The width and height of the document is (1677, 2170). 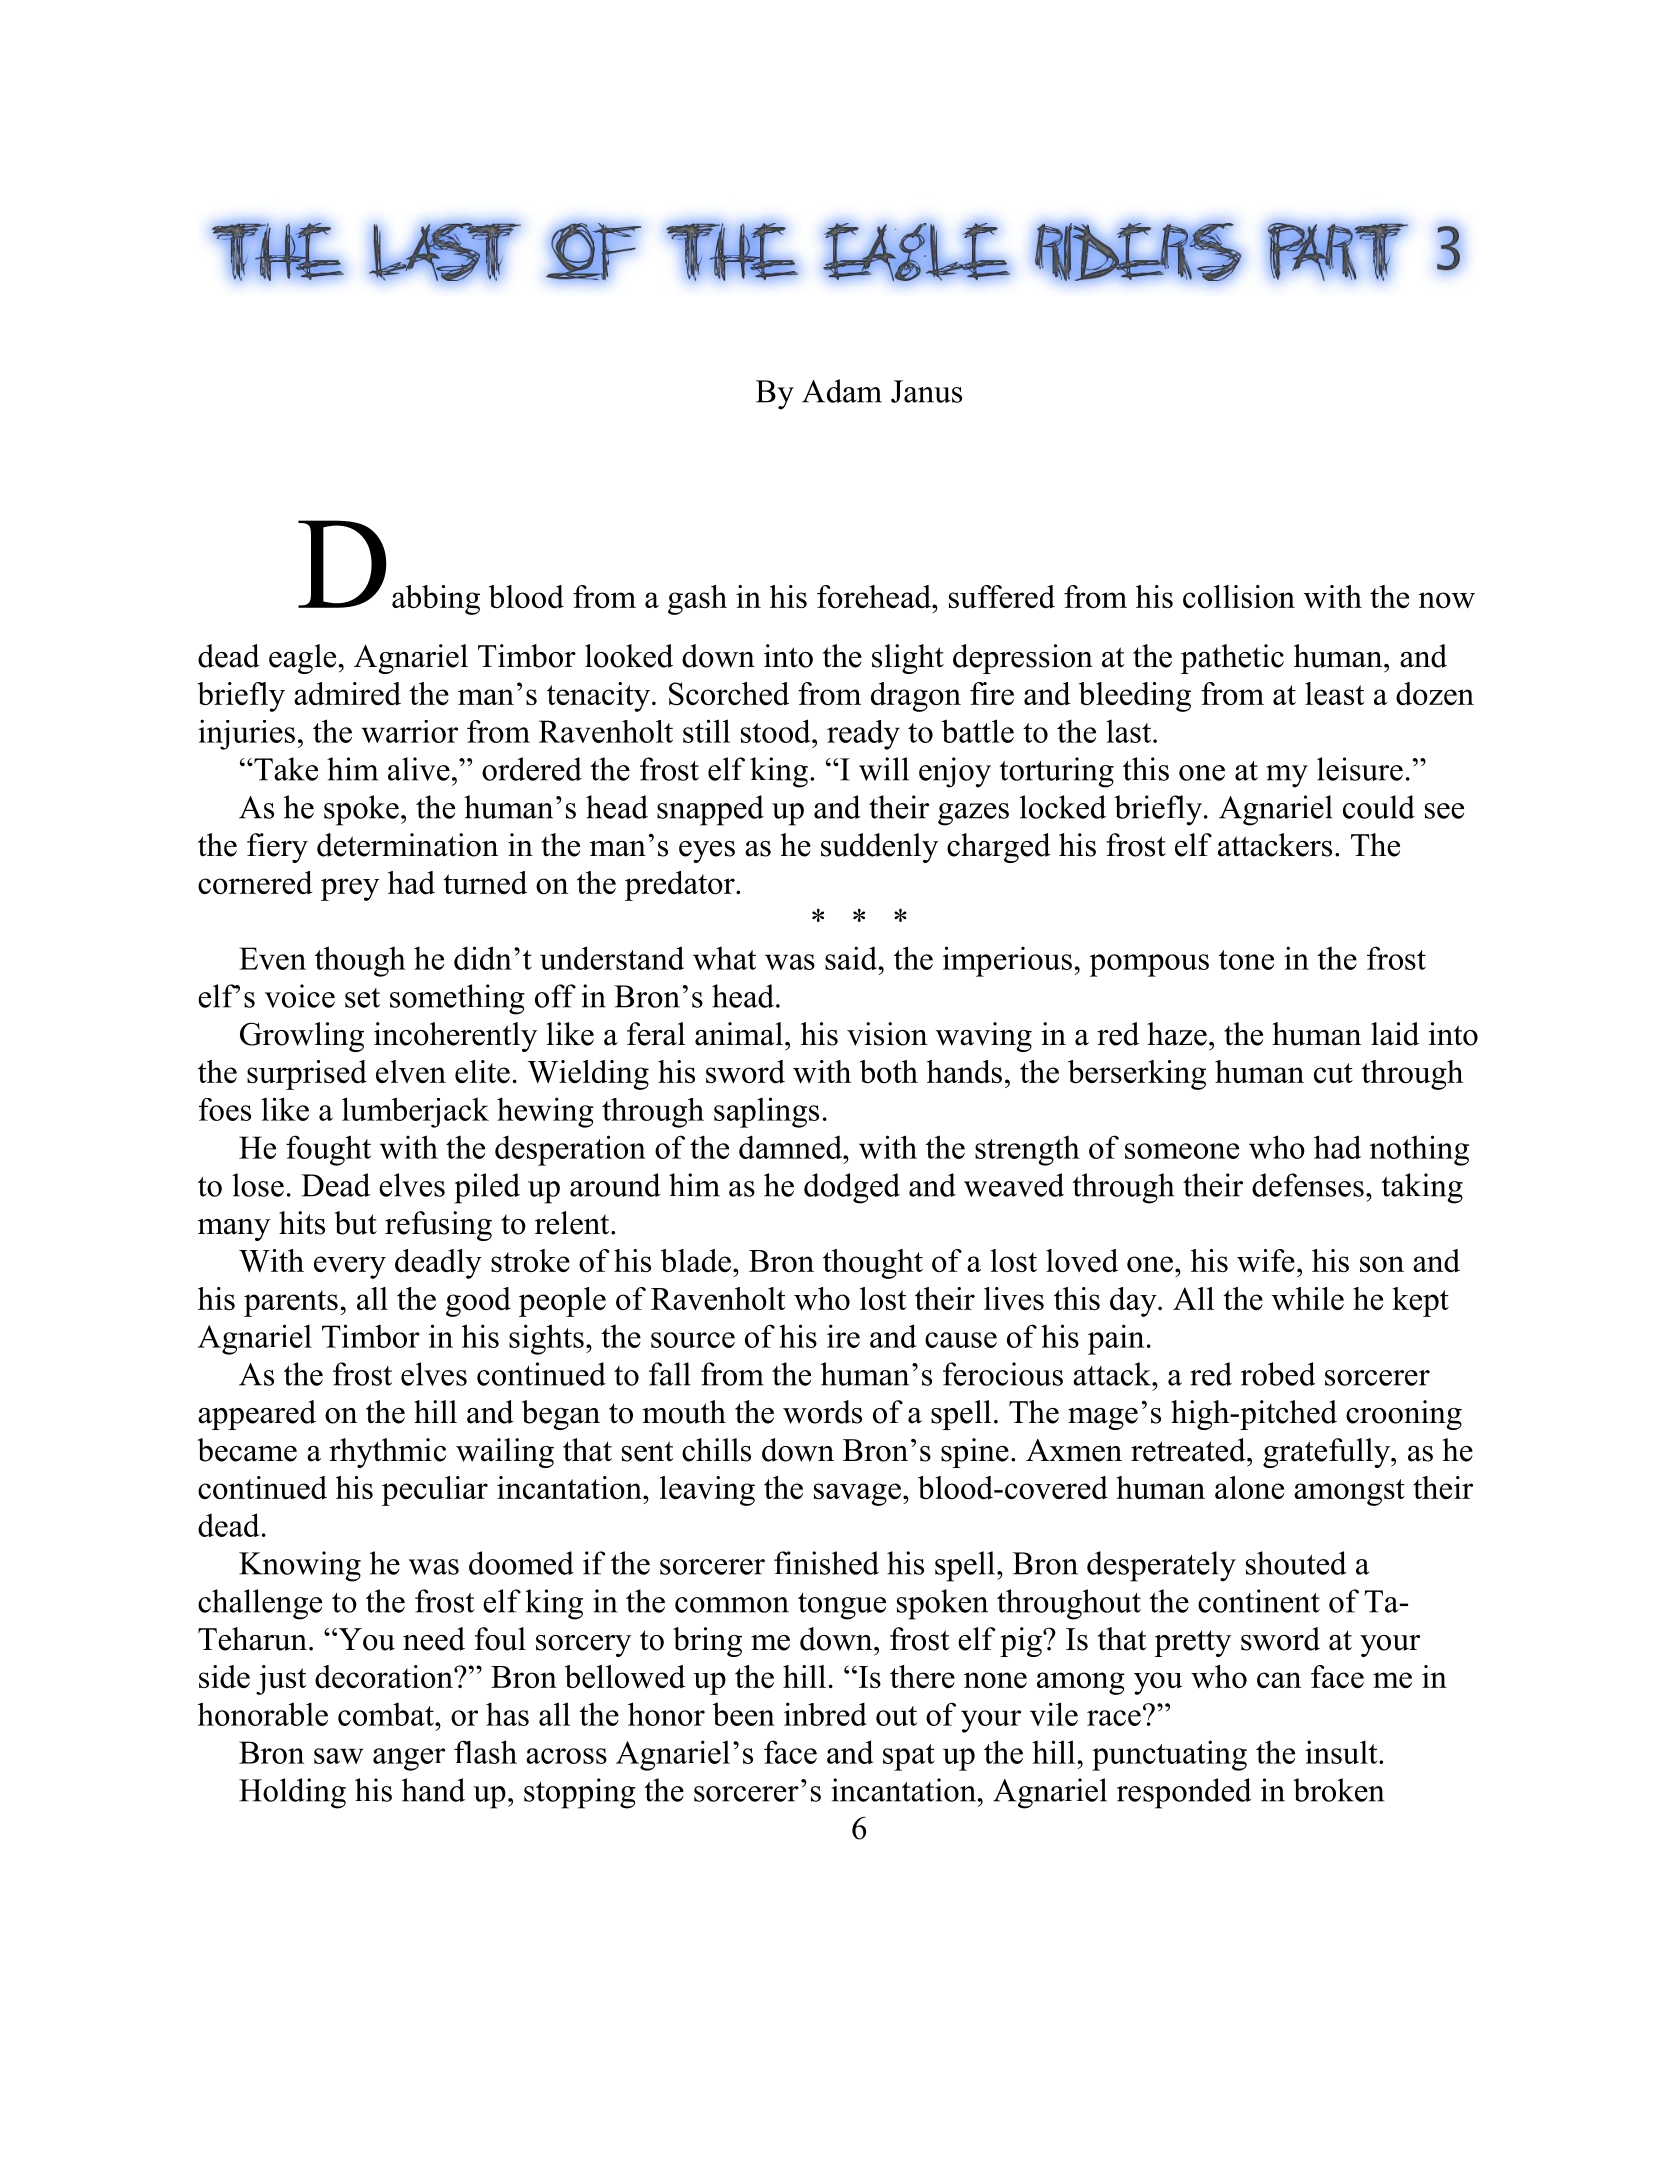 I want to click on while, so click(x=1308, y=1298).
